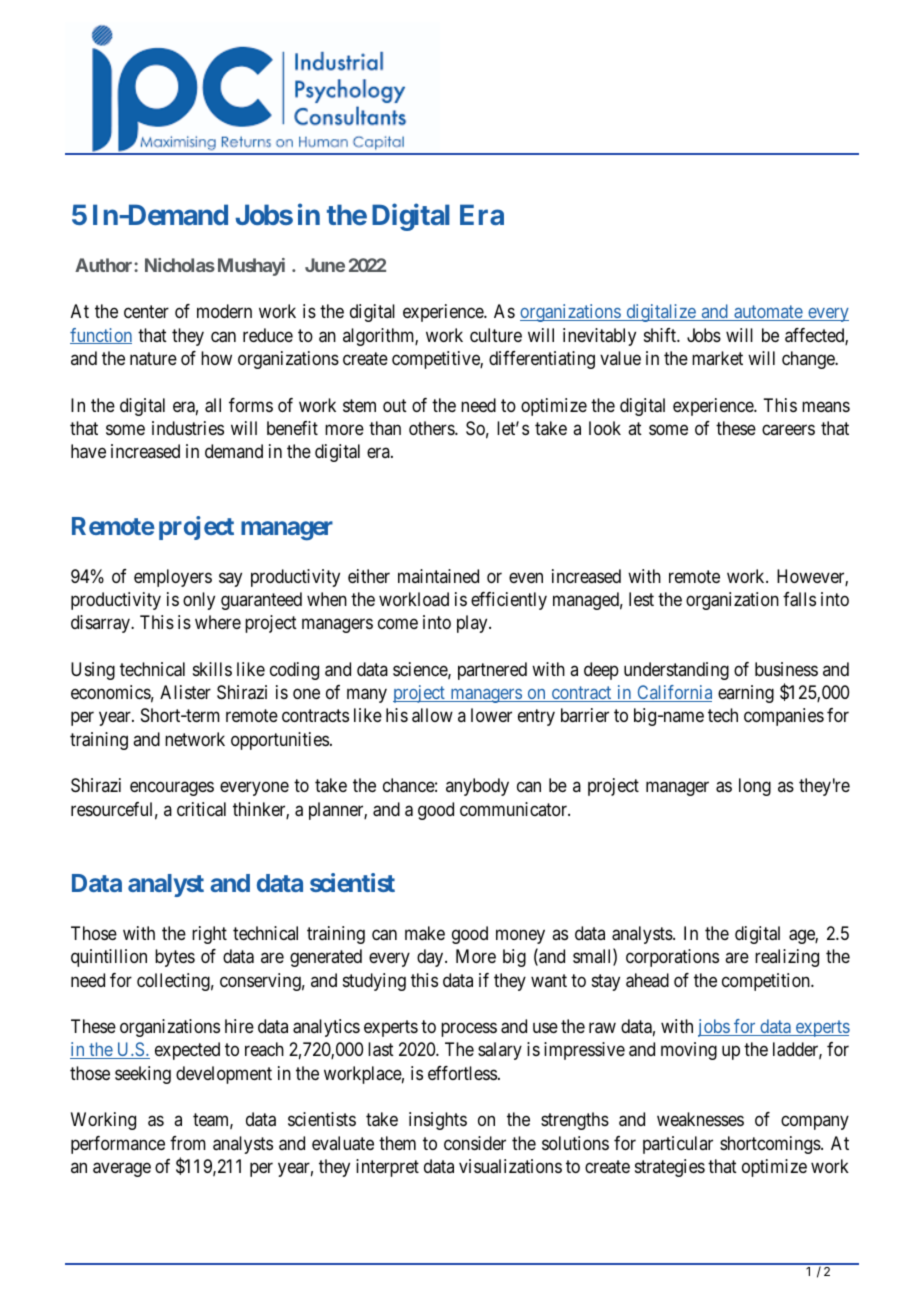 The height and width of the screenshot is (1308, 924). I want to click on consider, so click(475, 1143).
